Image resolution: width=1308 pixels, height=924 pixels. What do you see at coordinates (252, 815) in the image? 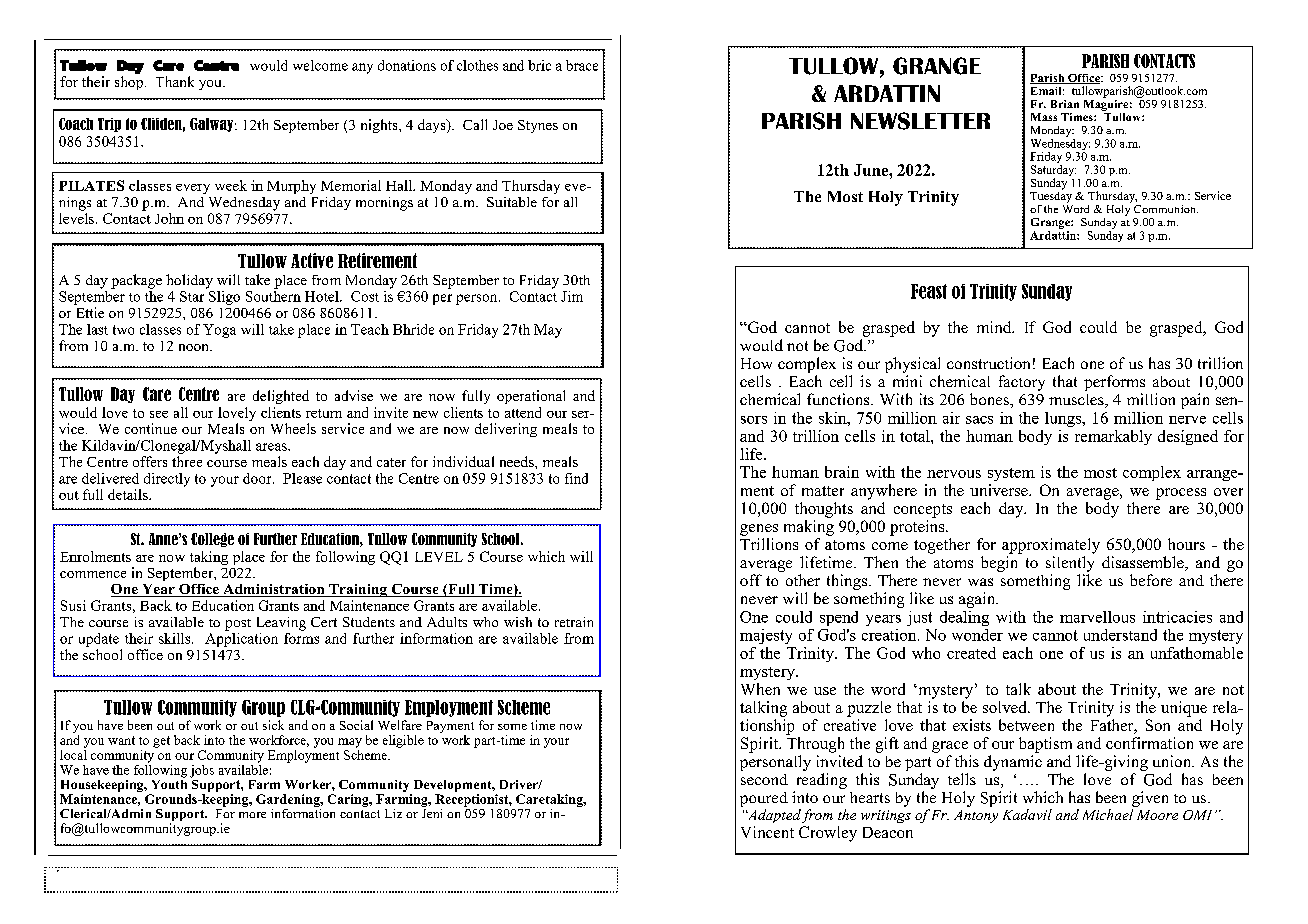
I see `more` at bounding box center [252, 815].
